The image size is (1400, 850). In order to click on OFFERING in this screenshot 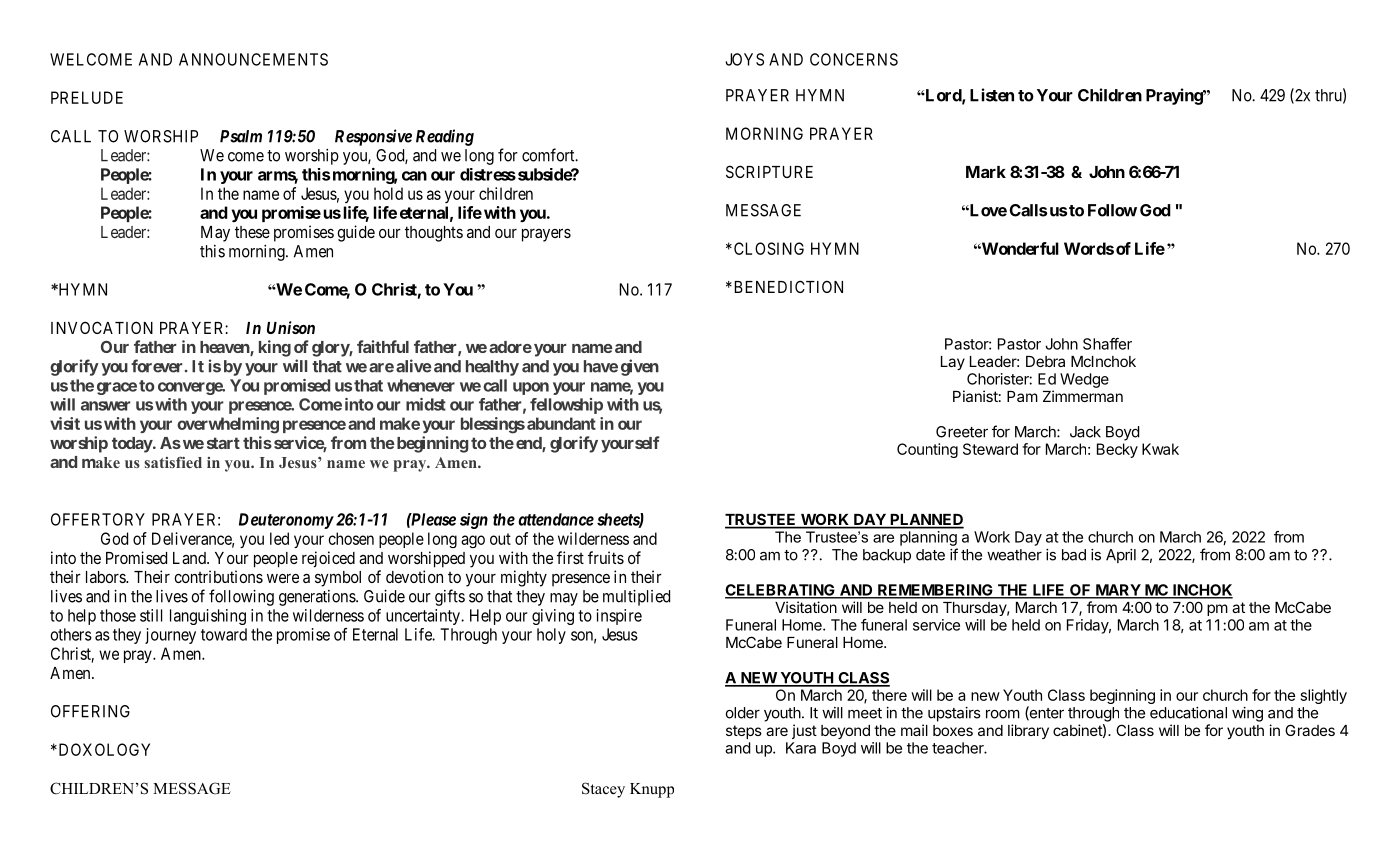, I will do `click(90, 711)`.
